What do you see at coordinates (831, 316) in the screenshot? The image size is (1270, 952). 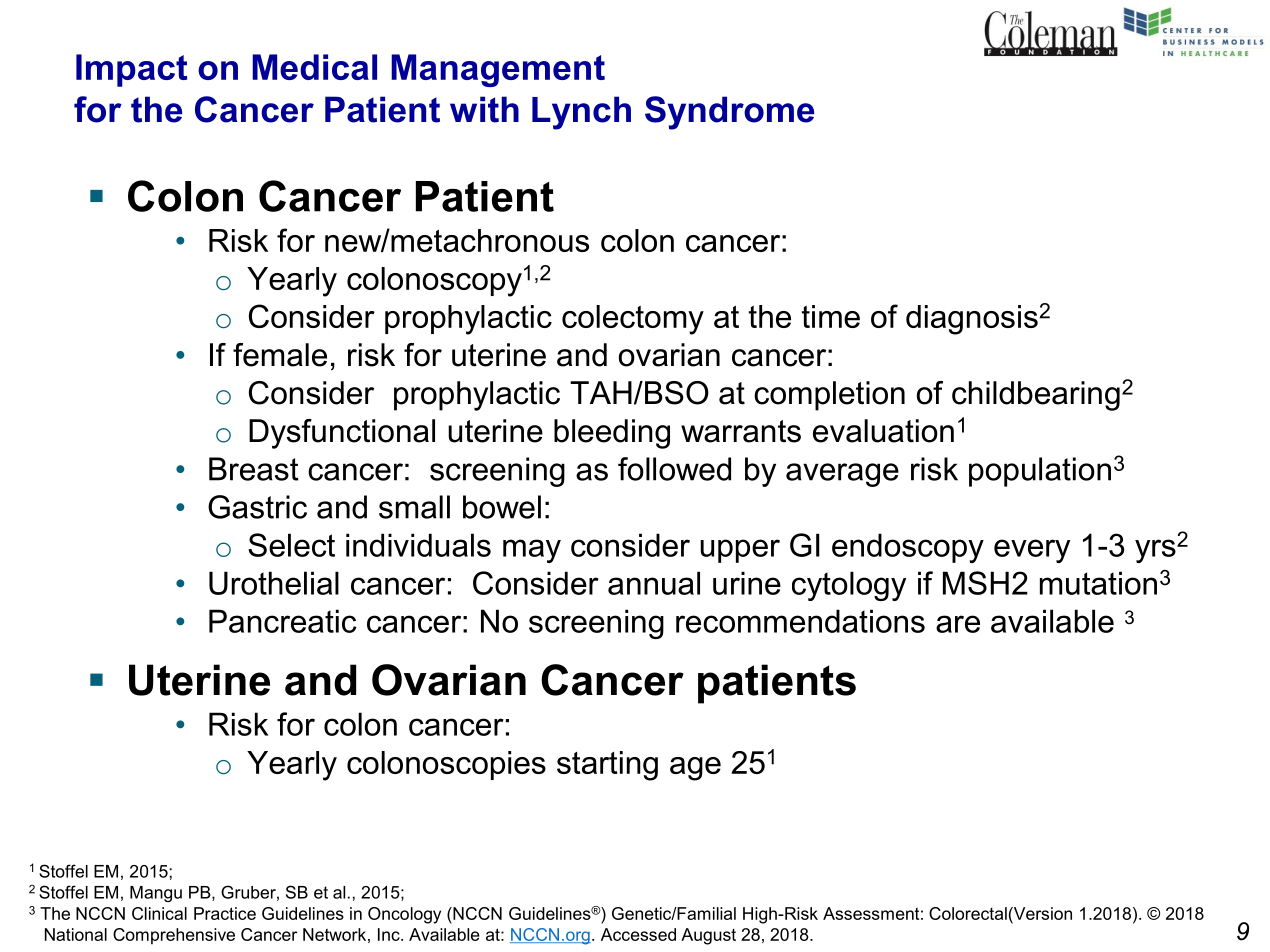 I see `time` at bounding box center [831, 316].
